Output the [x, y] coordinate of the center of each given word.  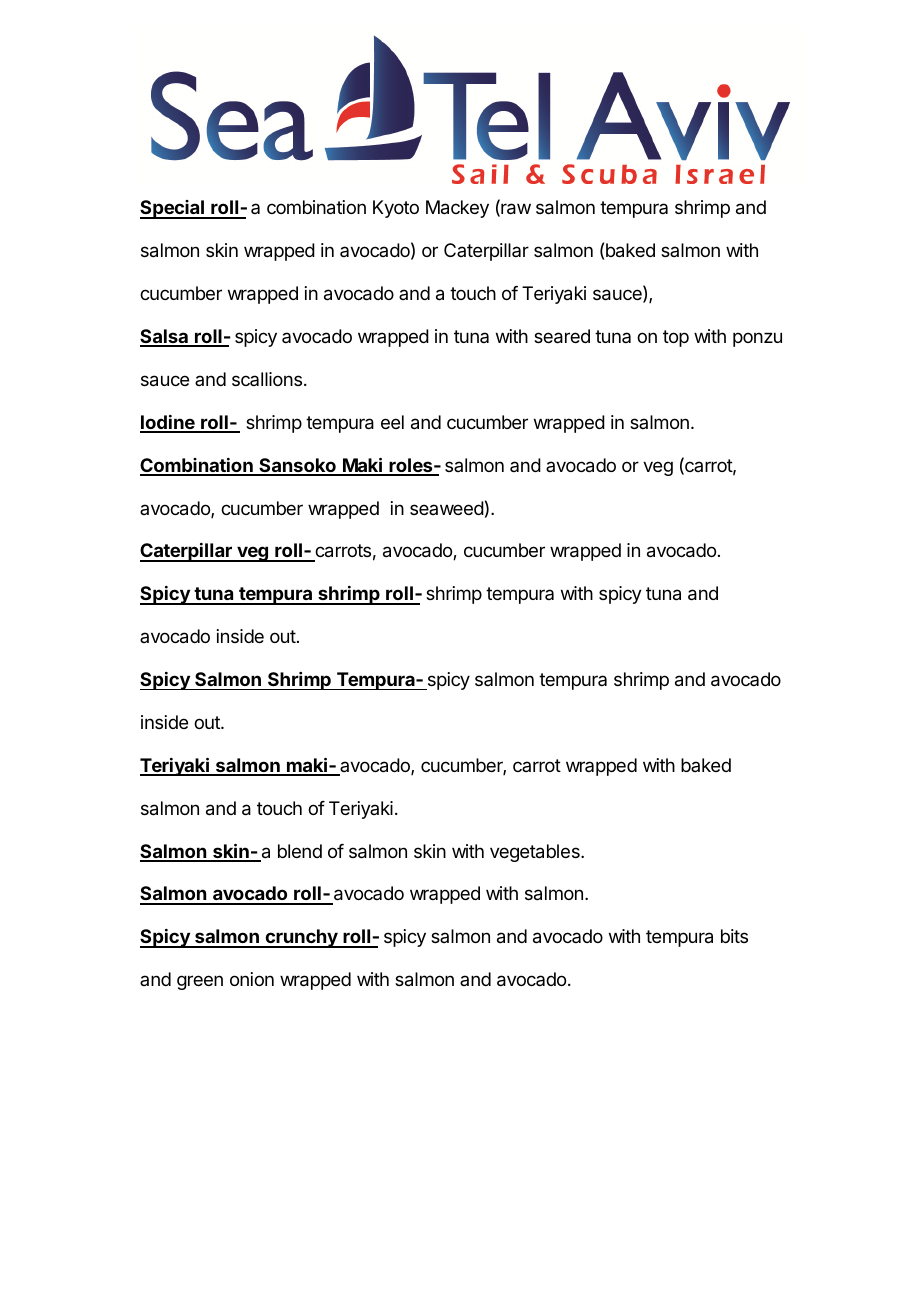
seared [562, 336]
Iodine [168, 423]
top [676, 338]
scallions [267, 379]
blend [300, 851]
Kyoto [396, 209]
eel [392, 422]
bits [734, 936]
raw [515, 210]
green [200, 982]
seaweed [447, 508]
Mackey [457, 209]
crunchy [301, 938]
